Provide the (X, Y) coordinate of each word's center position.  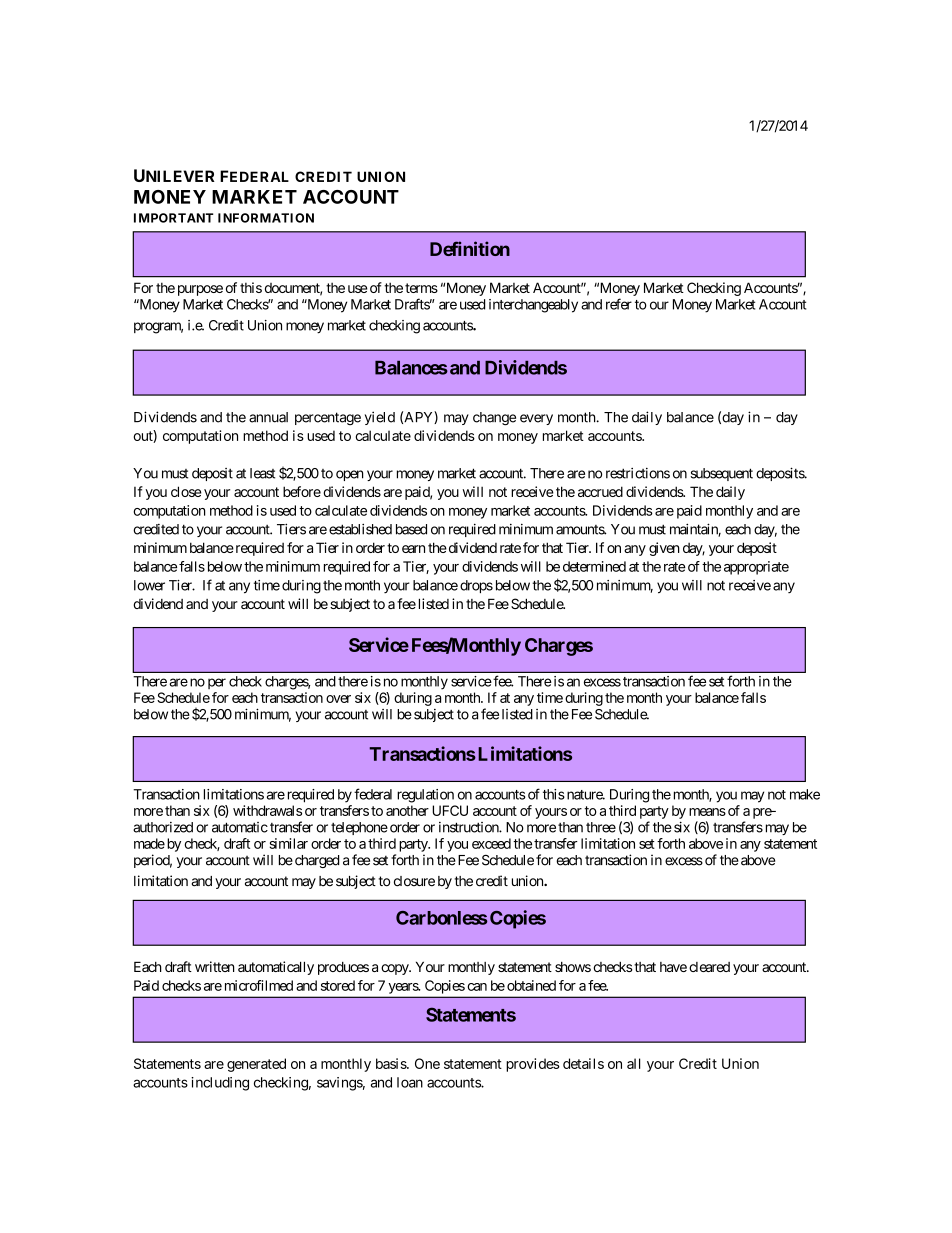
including (220, 1084)
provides (533, 1065)
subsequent (721, 474)
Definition (470, 248)
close (186, 491)
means (707, 812)
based (411, 529)
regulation (425, 796)
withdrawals (267, 810)
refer (619, 304)
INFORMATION (266, 218)
